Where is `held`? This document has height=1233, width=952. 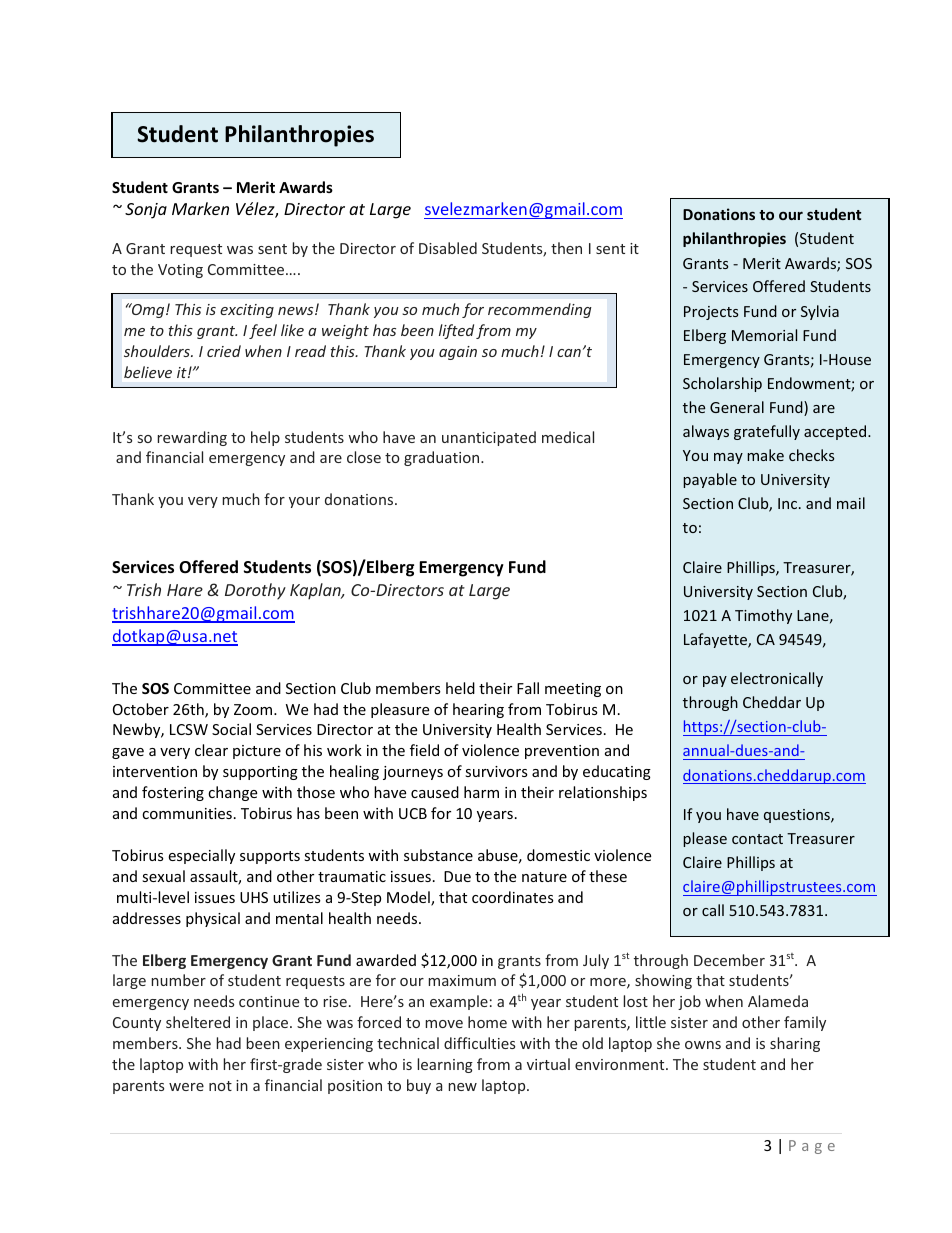
held is located at coordinates (460, 688).
